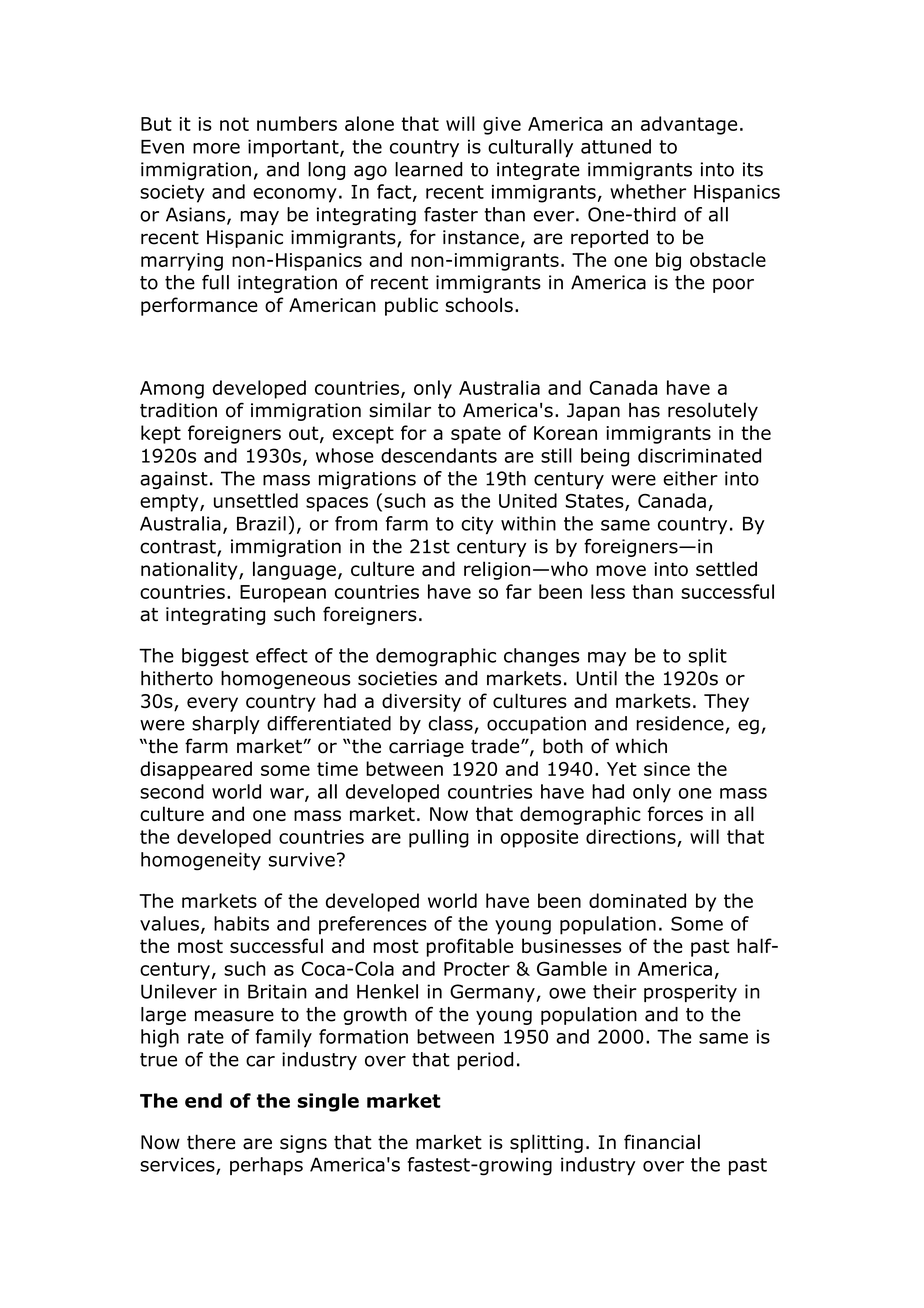  Describe the element at coordinates (637, 900) in the document. I see `dominated` at that location.
